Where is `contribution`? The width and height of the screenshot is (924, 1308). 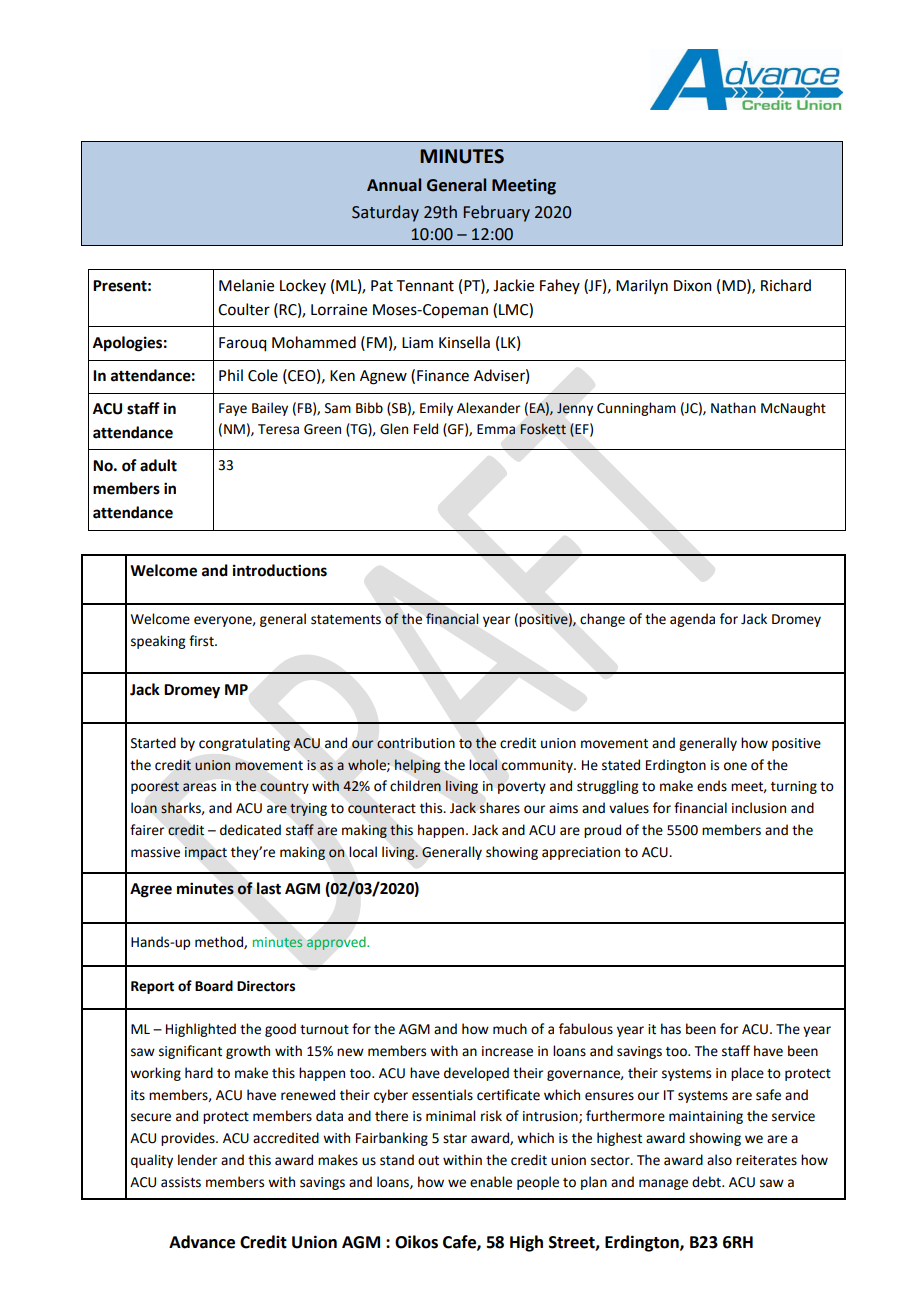
contribution is located at coordinates (416, 743).
